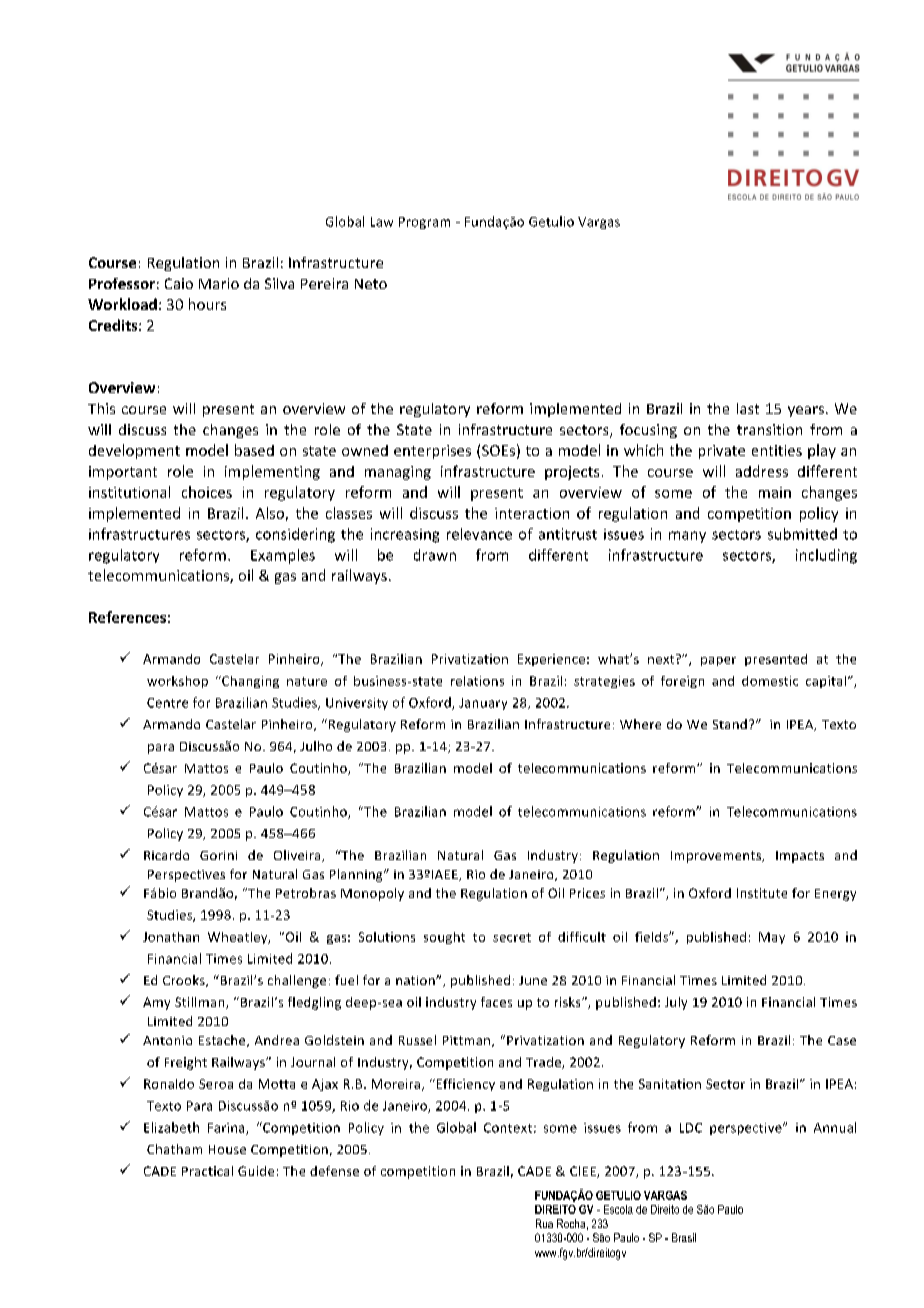 This screenshot has height=1308, width=924. Describe the element at coordinates (219, 283) in the screenshot. I see `Mario` at that location.
